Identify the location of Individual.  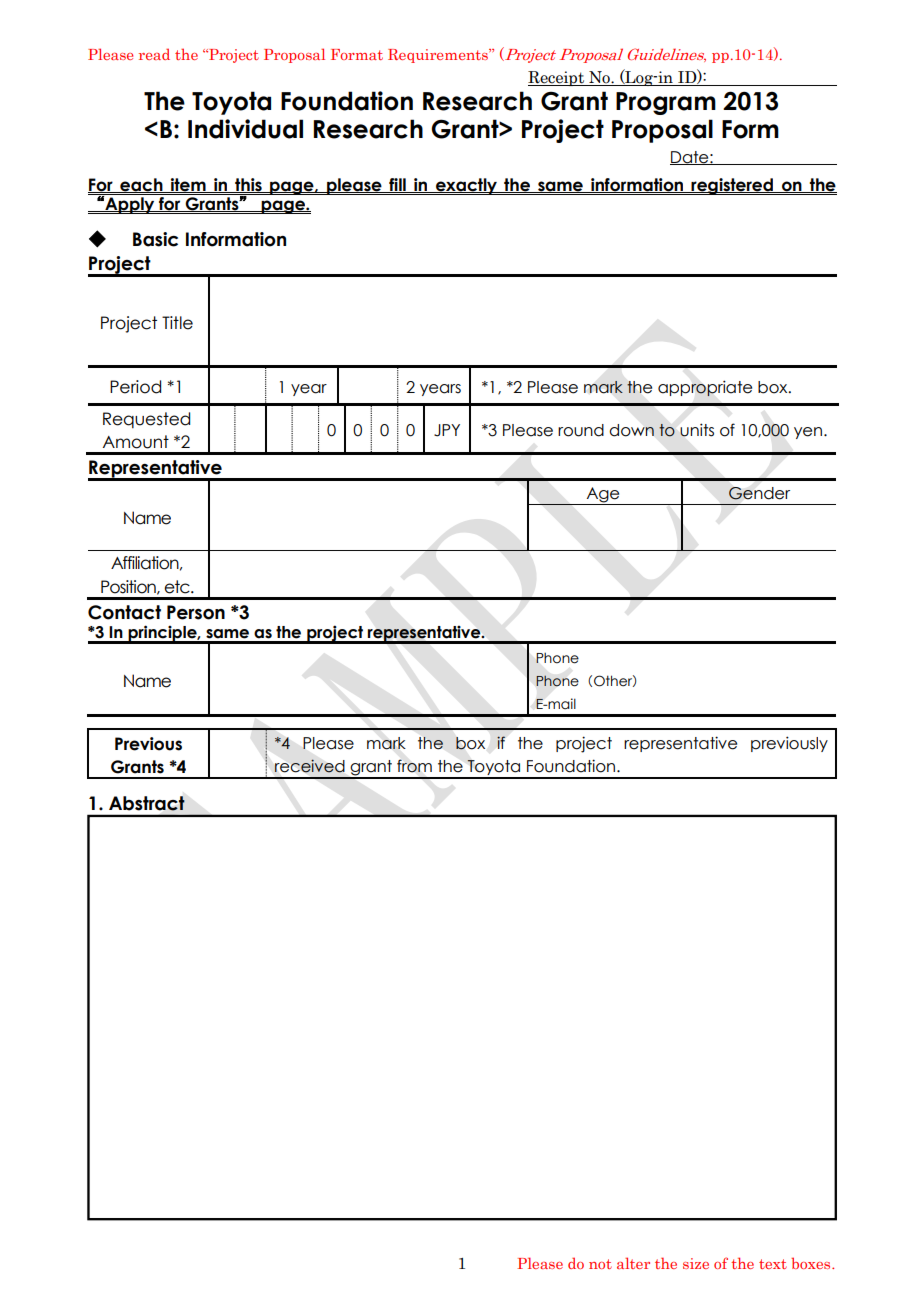
(245, 129).
